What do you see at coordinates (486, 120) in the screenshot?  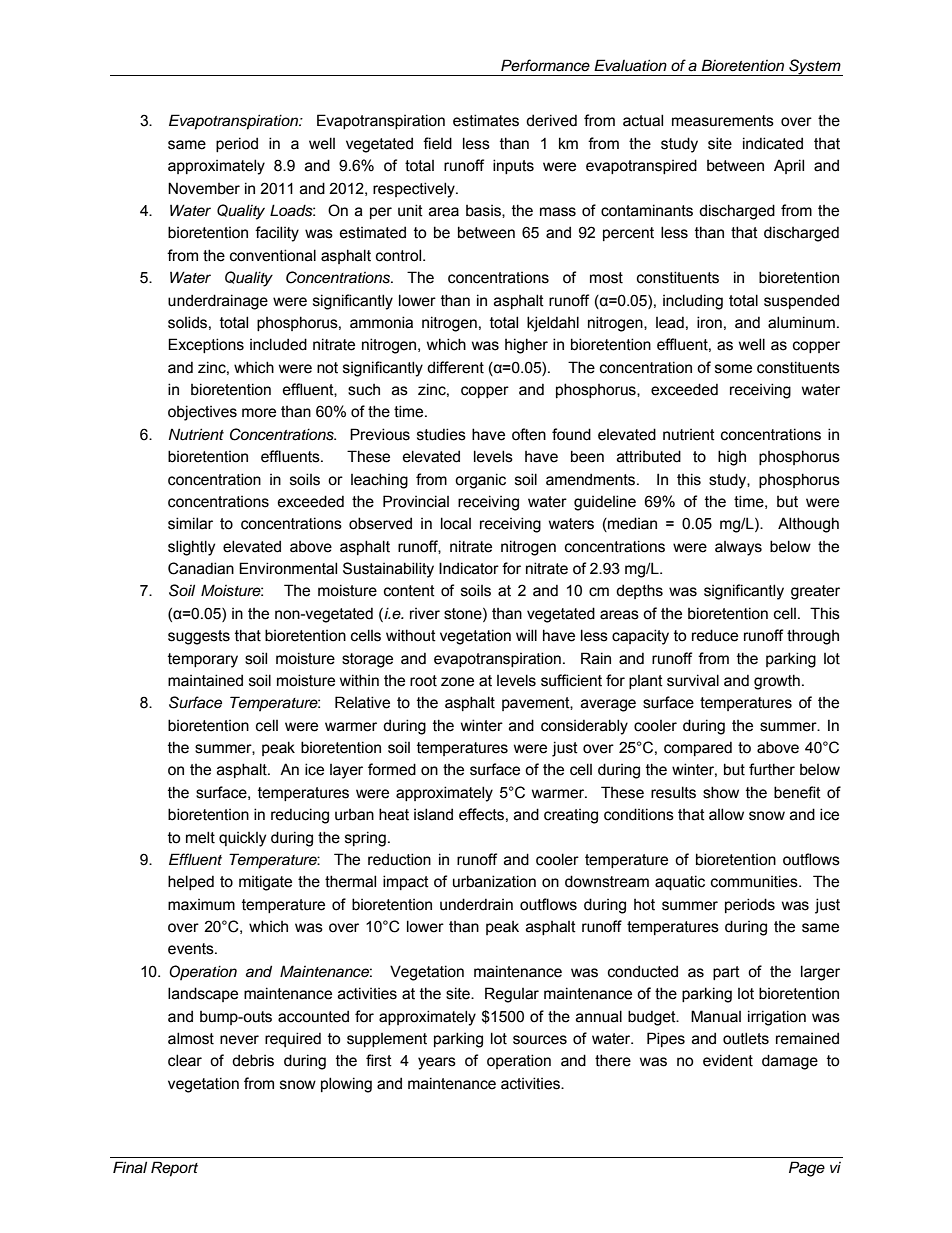 I see `estimates` at bounding box center [486, 120].
